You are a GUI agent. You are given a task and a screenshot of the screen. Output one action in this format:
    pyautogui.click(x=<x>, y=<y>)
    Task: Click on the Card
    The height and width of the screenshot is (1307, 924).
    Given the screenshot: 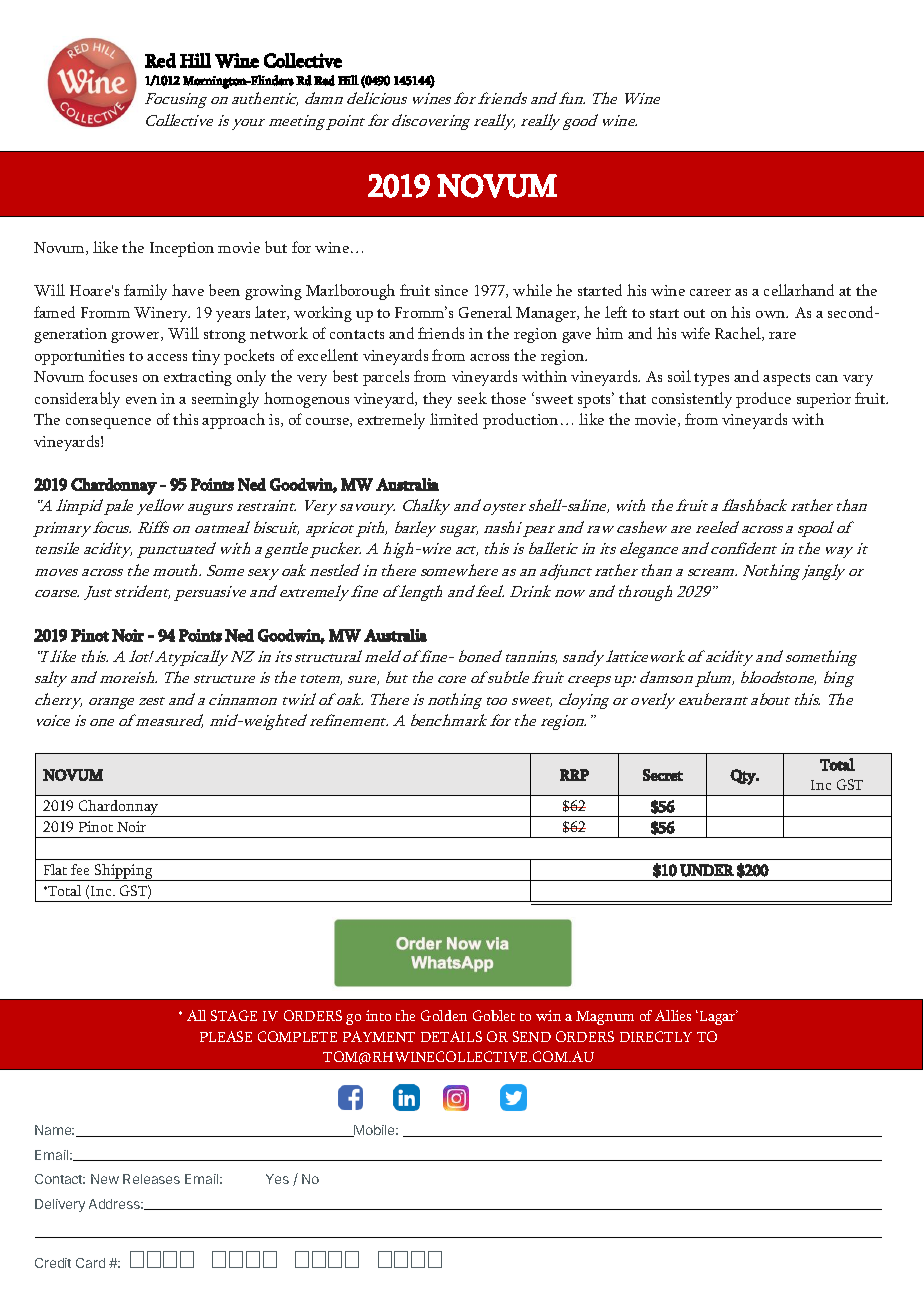 What is the action you would take?
    pyautogui.click(x=90, y=1263)
